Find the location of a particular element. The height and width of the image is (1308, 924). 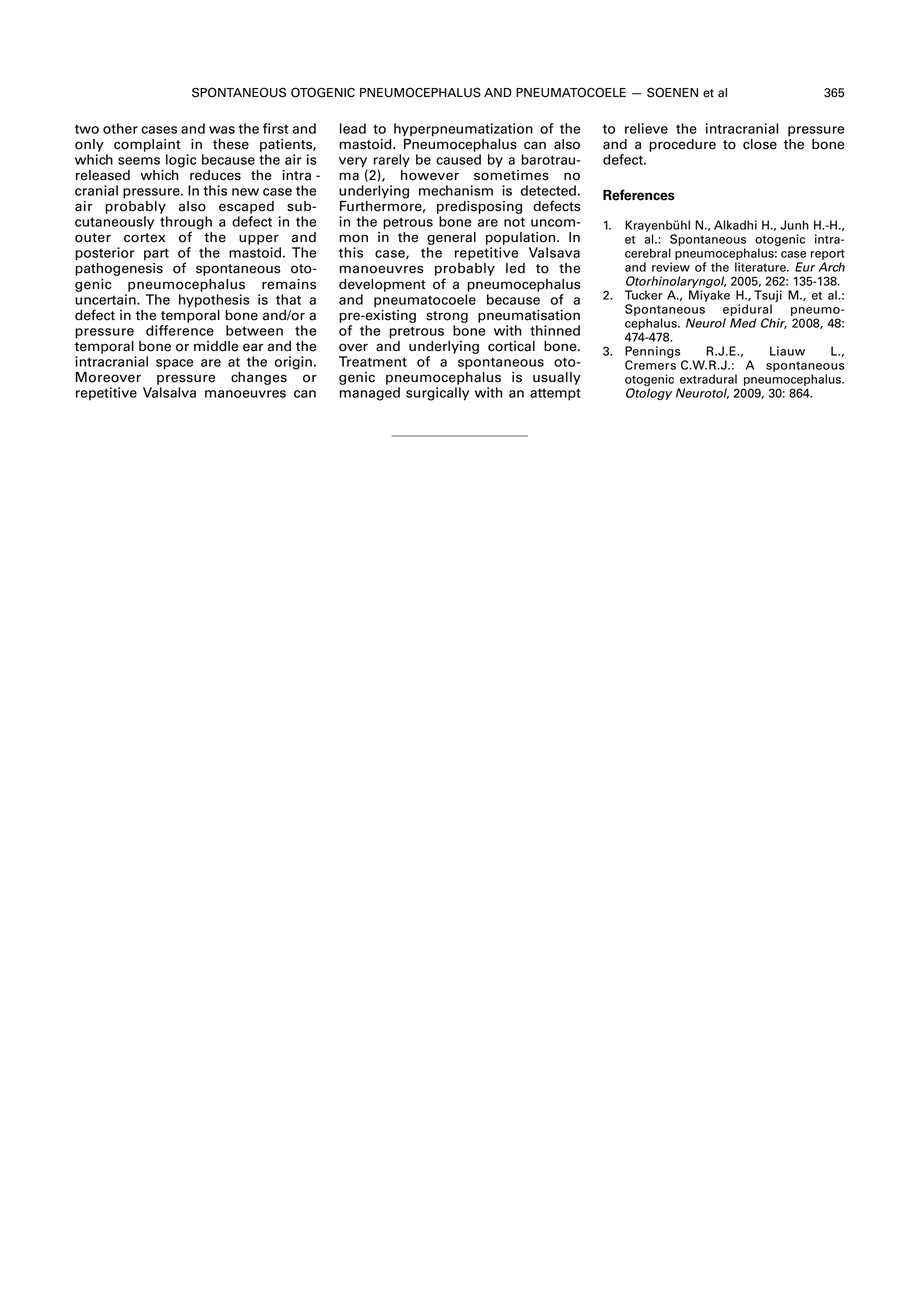

hypothesis is located at coordinates (214, 301).
